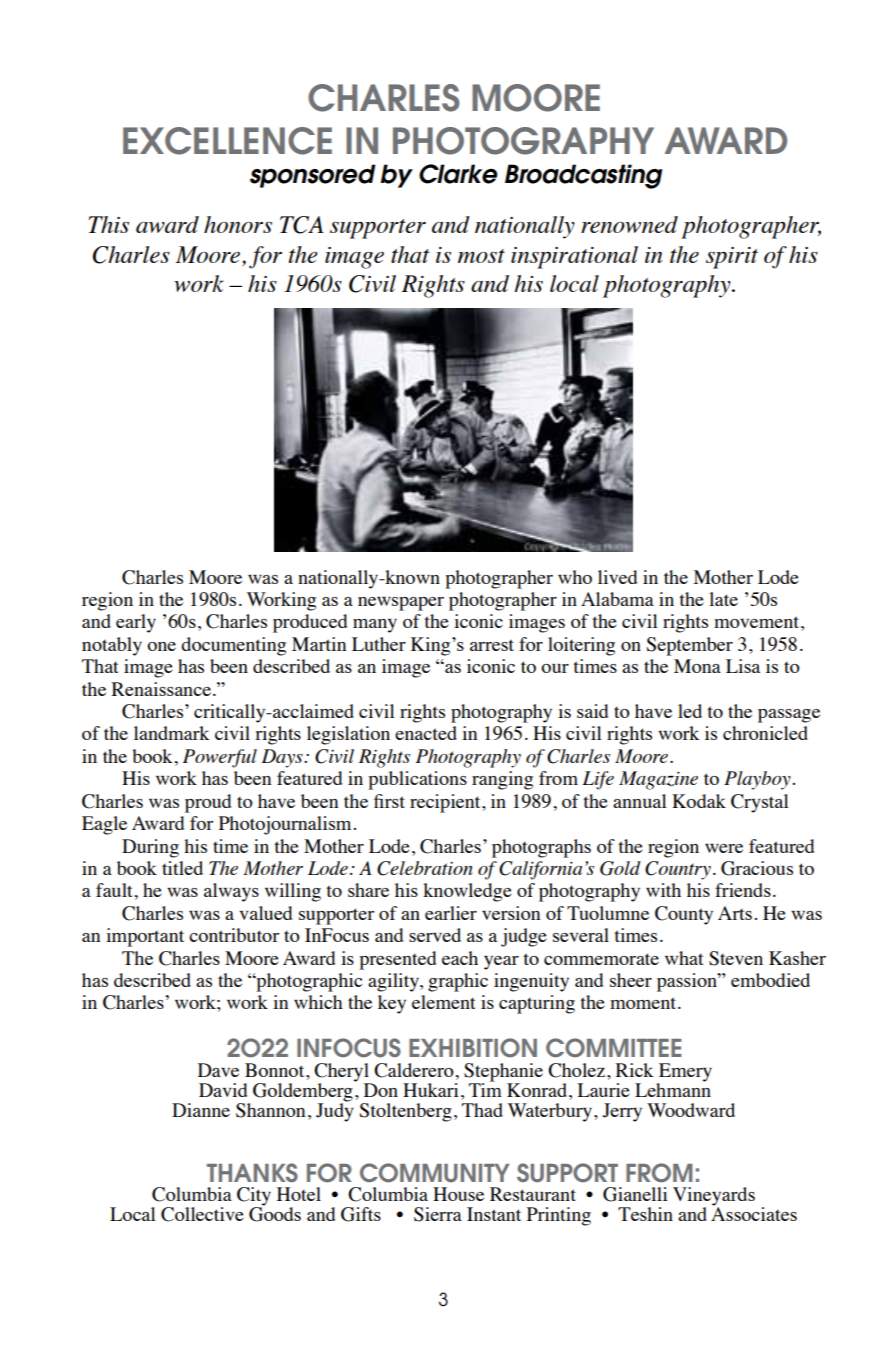 The width and height of the document is (887, 1372). What do you see at coordinates (202, 1214) in the document?
I see `Collective` at bounding box center [202, 1214].
